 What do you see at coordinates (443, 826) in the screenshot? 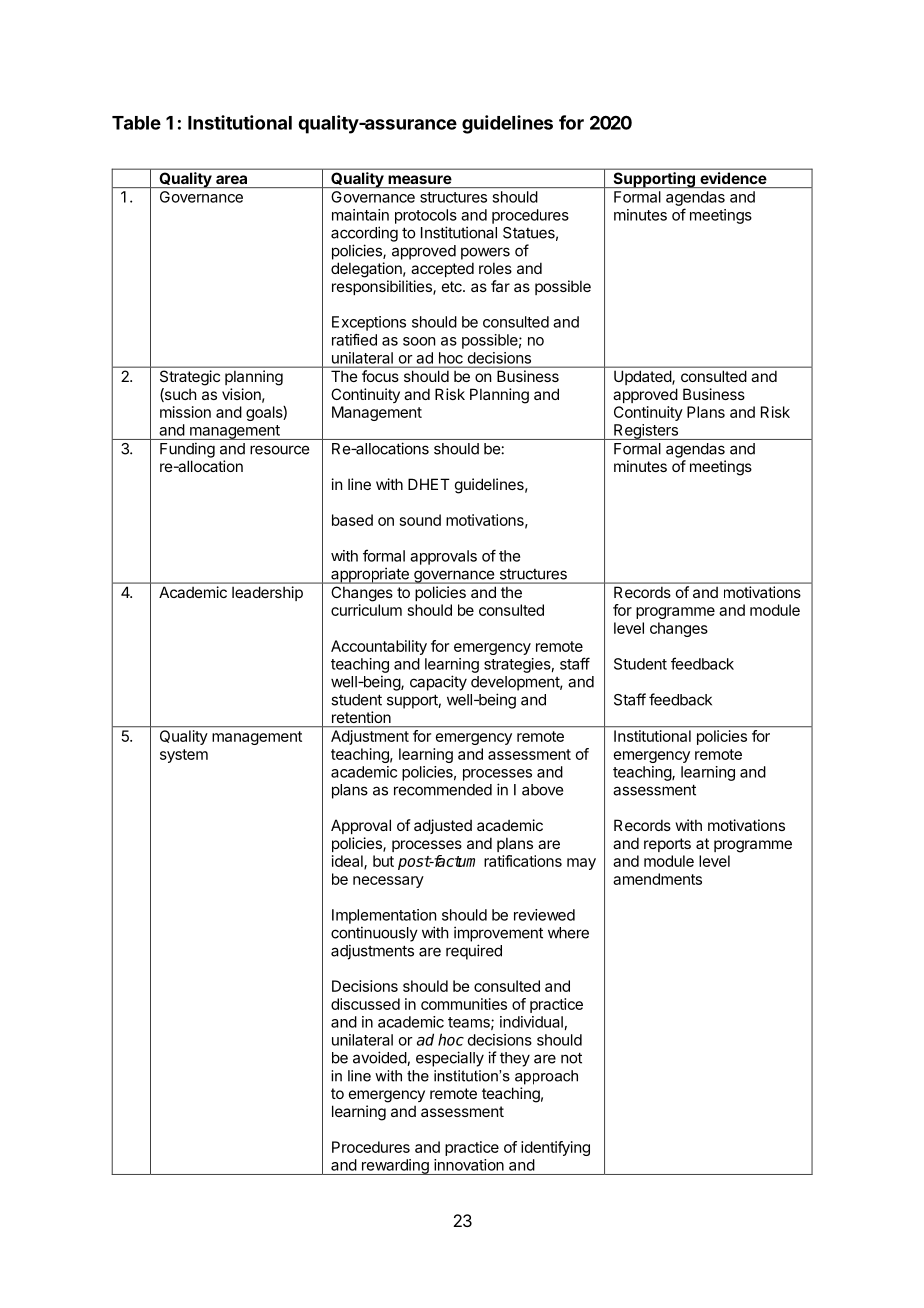
I see `adjusted` at bounding box center [443, 826].
